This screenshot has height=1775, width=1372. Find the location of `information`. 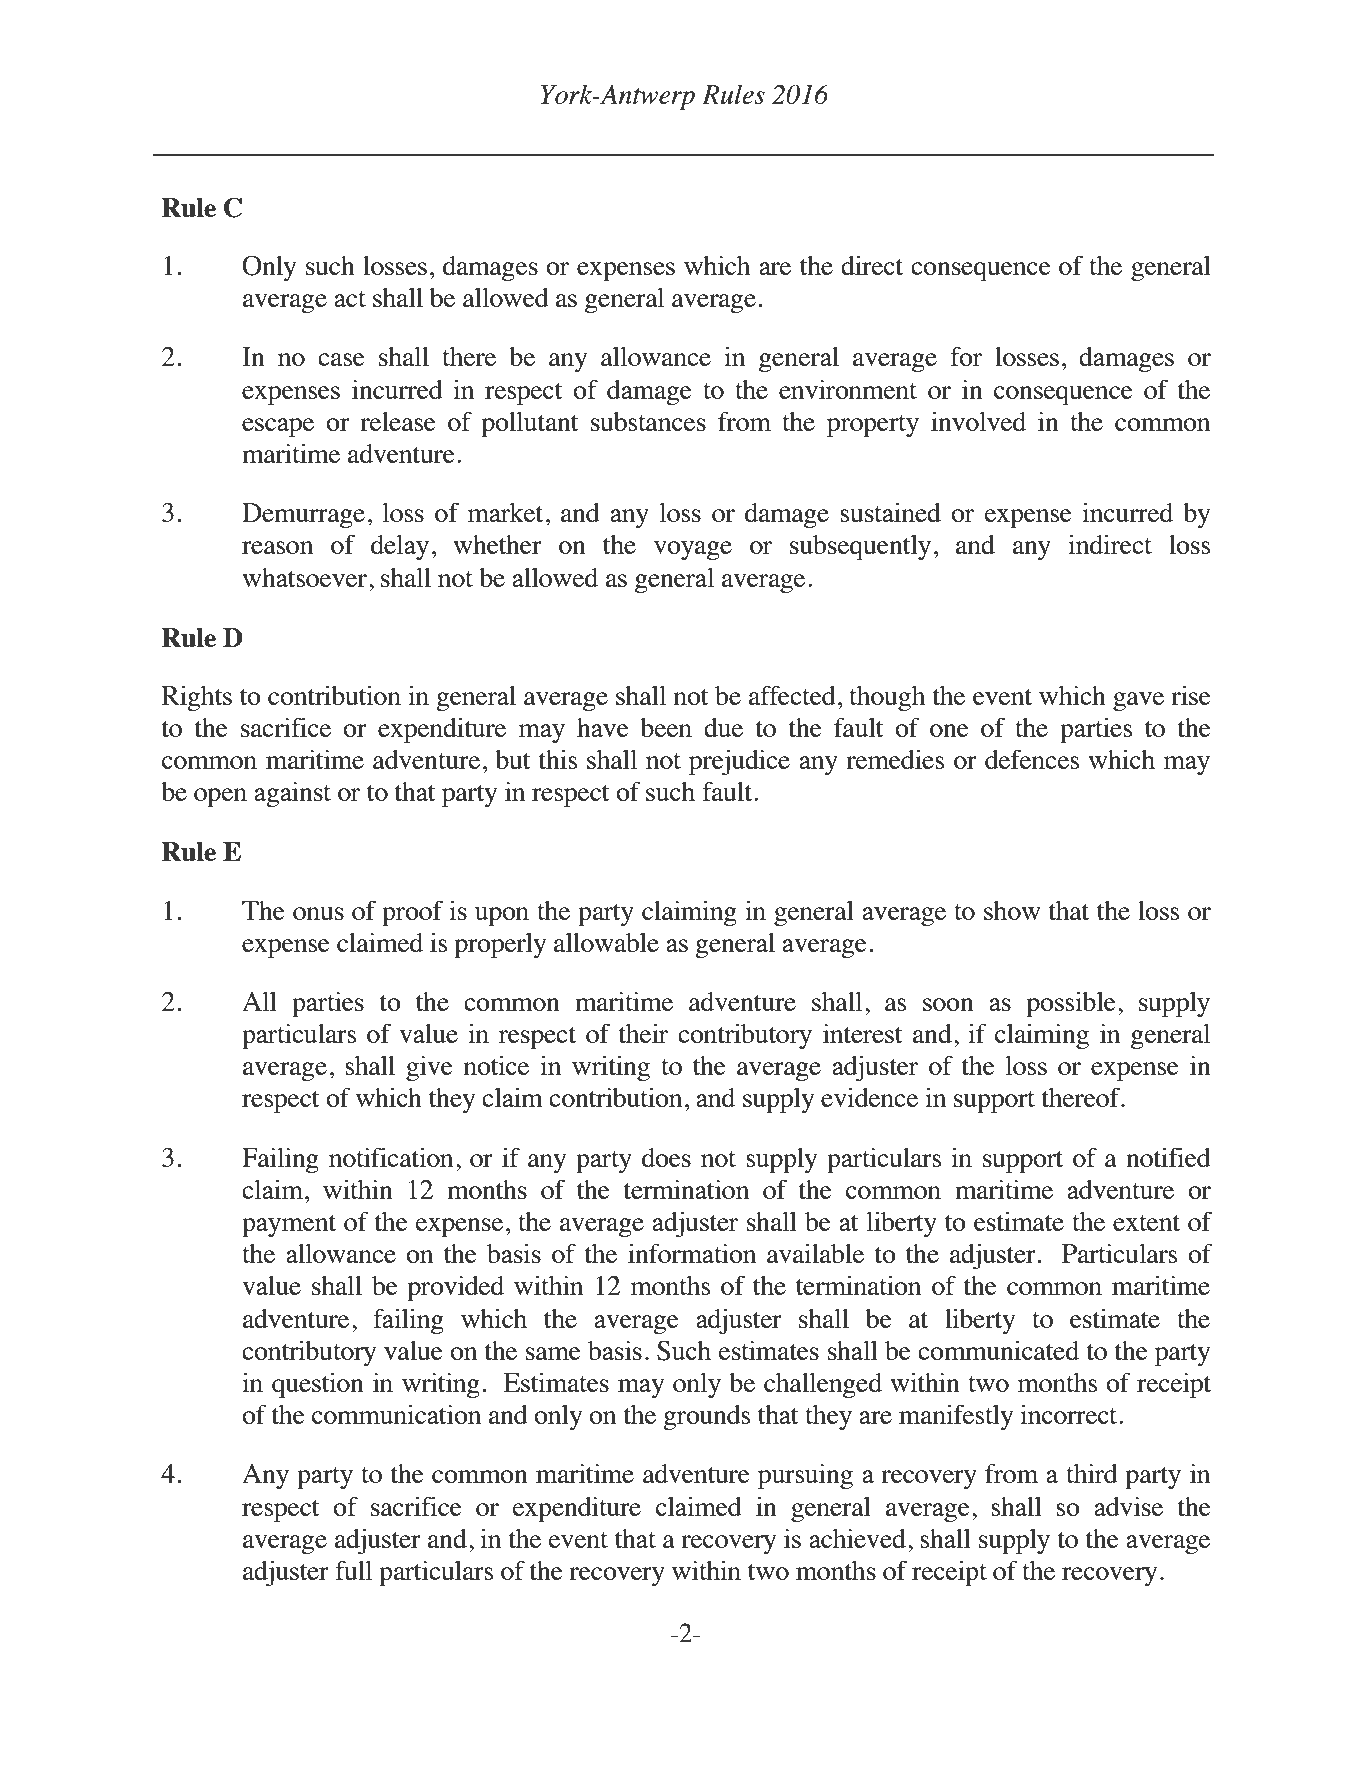

information is located at coordinates (692, 1253).
